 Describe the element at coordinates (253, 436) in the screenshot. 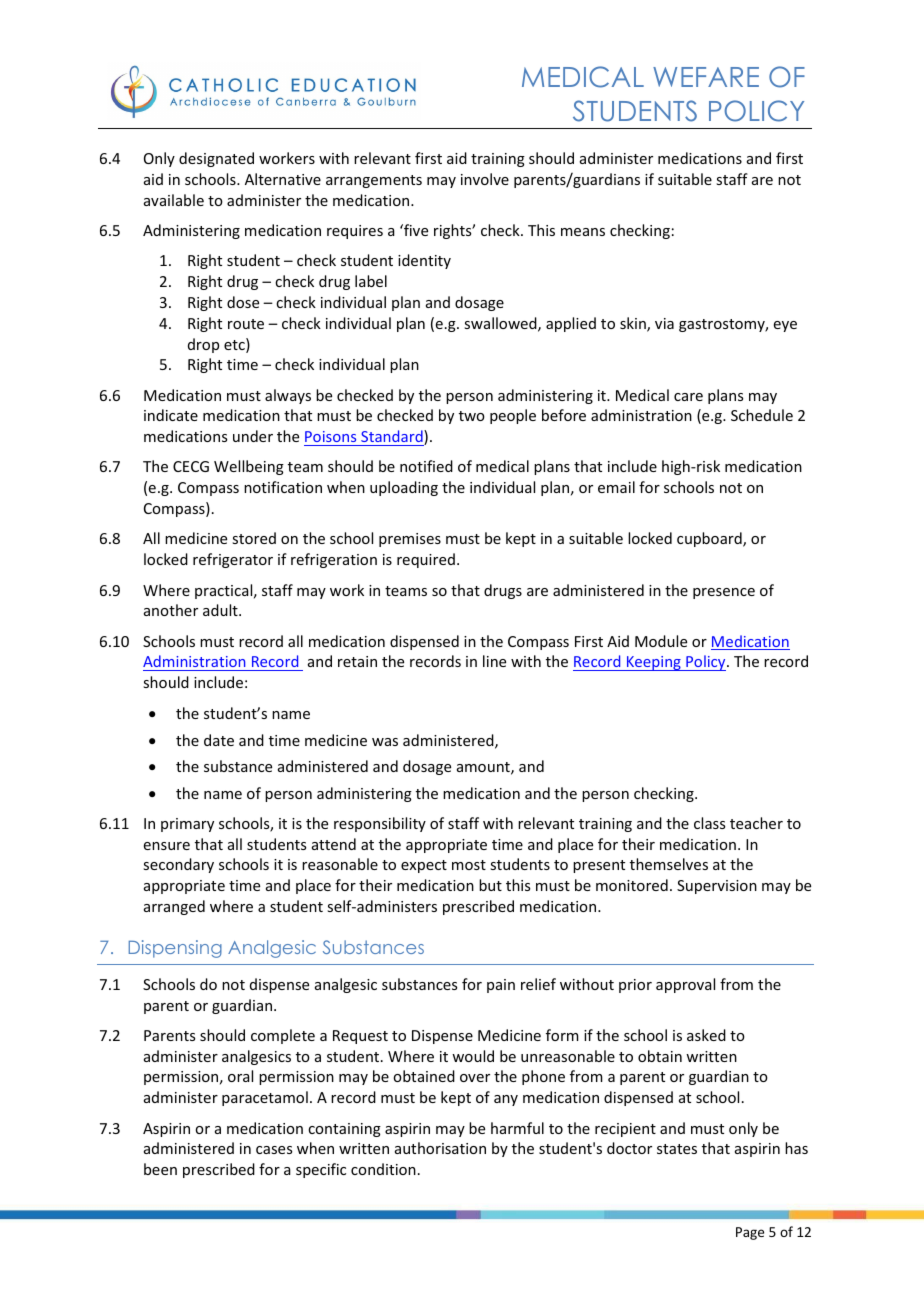

I see `under` at that location.
